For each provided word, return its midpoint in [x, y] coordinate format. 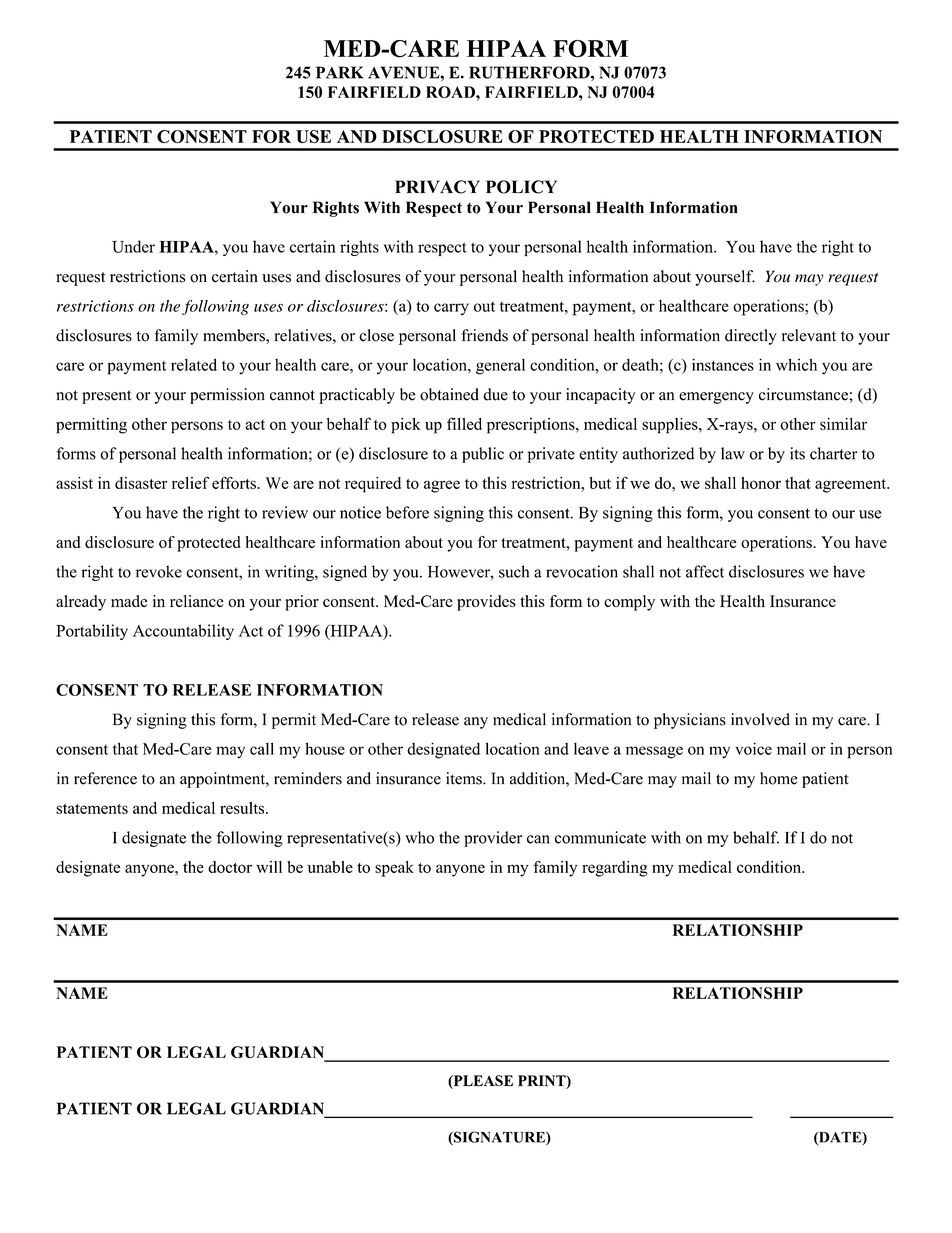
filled [464, 423]
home [779, 778]
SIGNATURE [499, 1138]
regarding [615, 869]
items [465, 778]
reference [105, 778]
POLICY [521, 187]
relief [191, 483]
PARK [340, 72]
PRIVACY [437, 187]
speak [394, 869]
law [733, 453]
